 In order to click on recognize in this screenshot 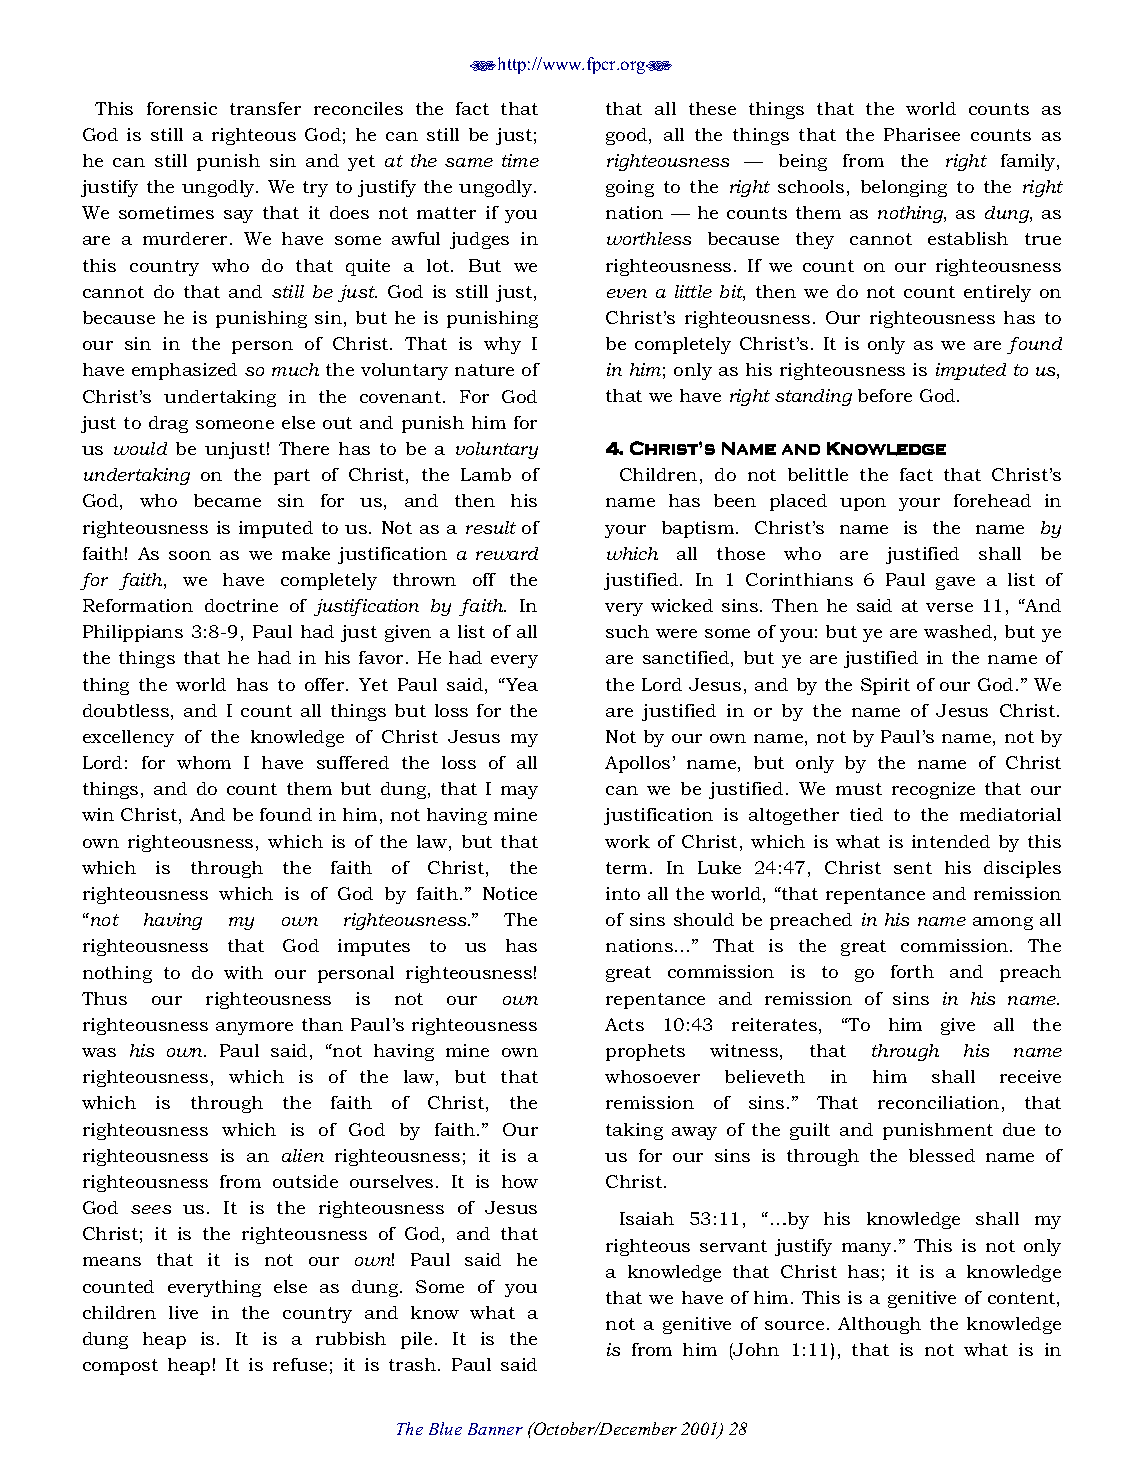, I will do `click(933, 790)`.
